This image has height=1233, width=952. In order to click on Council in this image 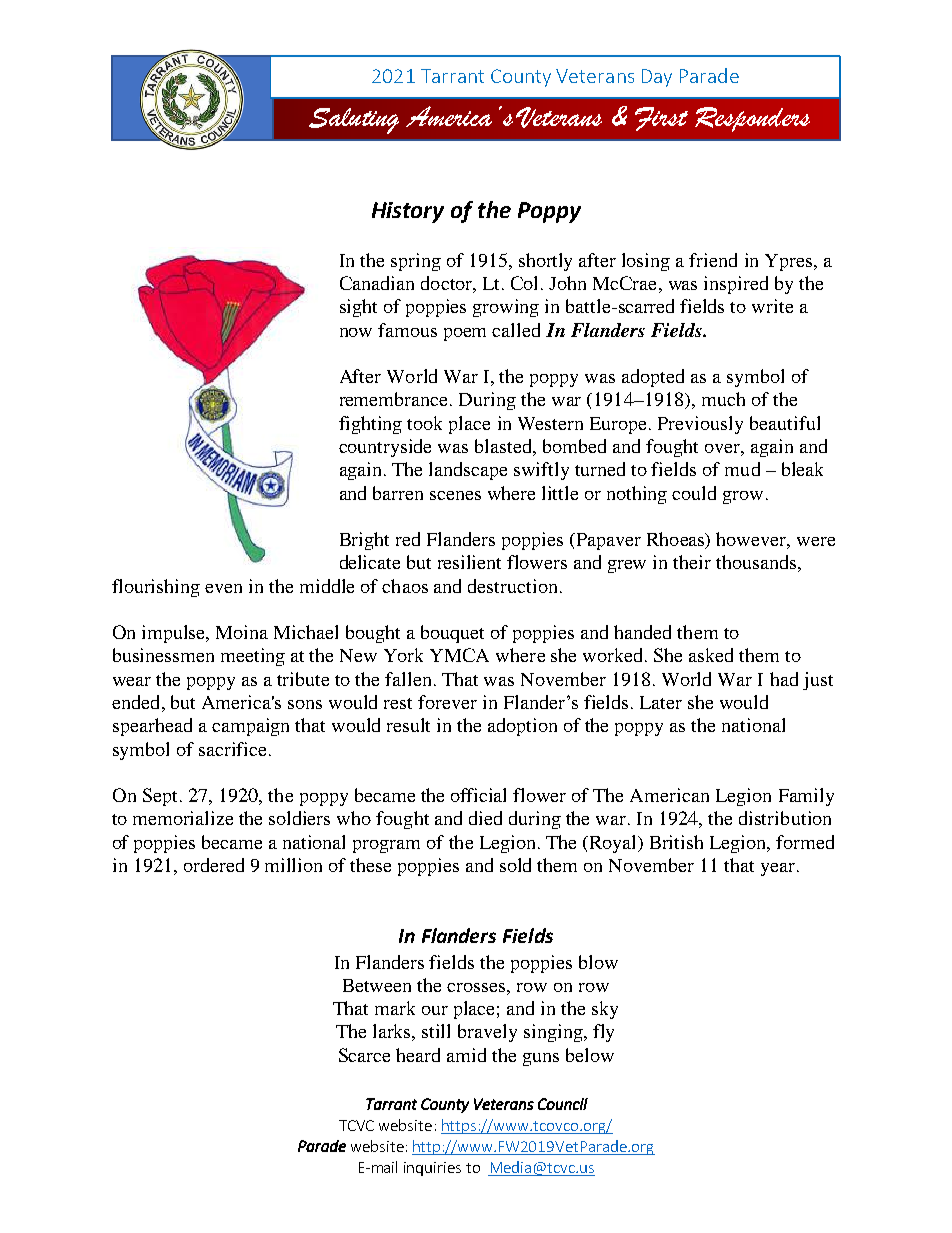, I will do `click(563, 1104)`.
